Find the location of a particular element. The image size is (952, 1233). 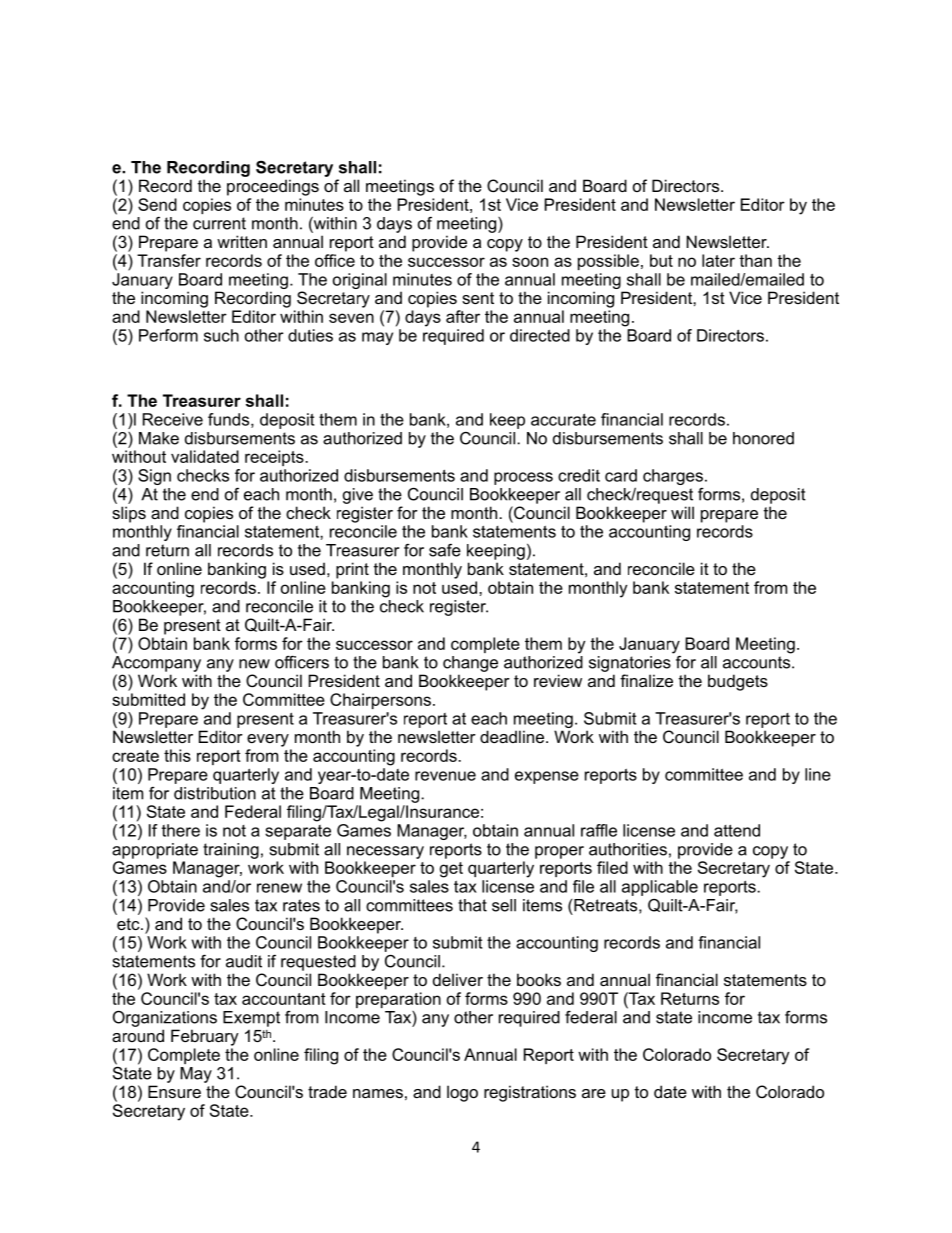

current is located at coordinates (219, 223).
